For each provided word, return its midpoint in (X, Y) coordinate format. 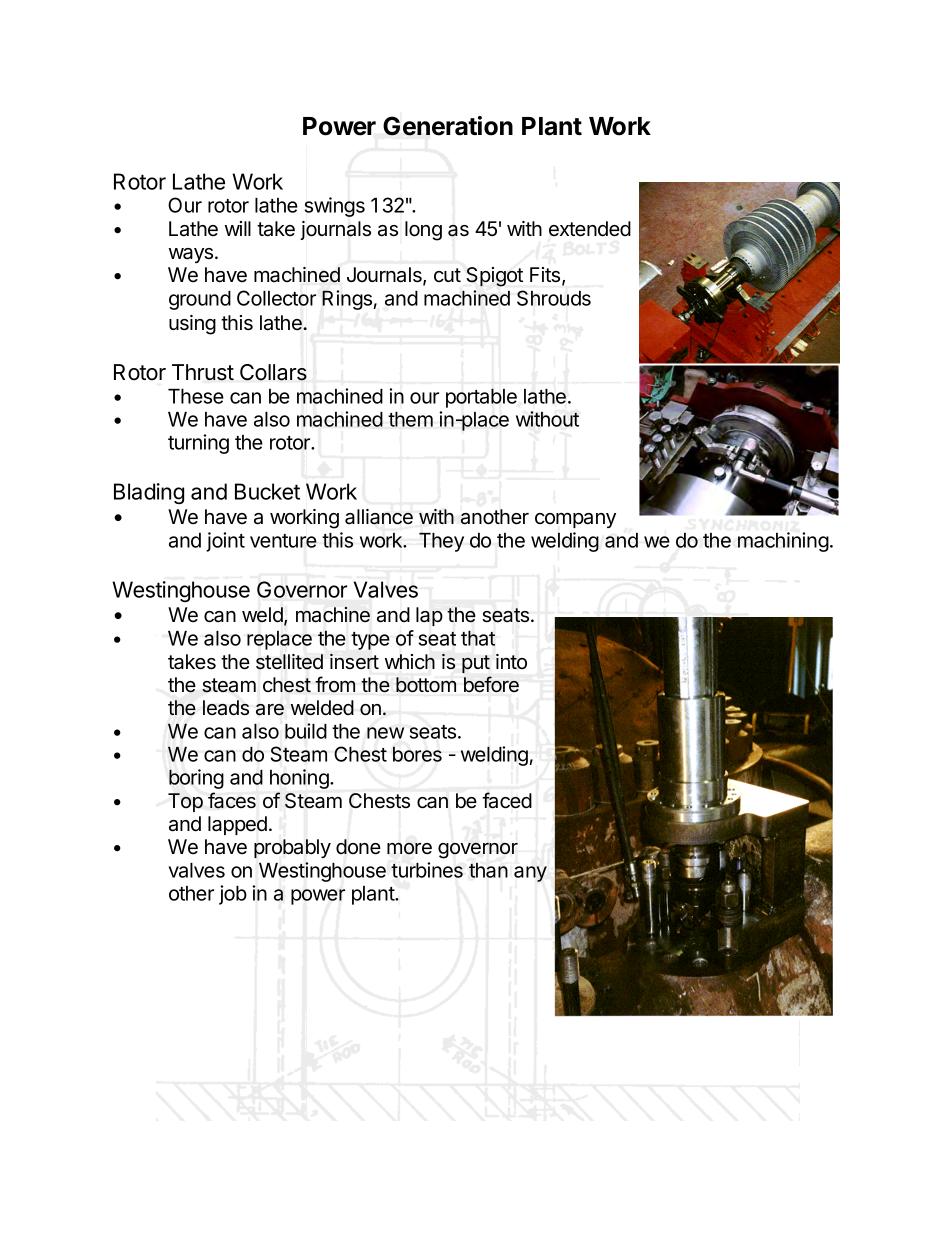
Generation (448, 126)
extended (590, 229)
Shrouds (554, 298)
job (233, 895)
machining (783, 542)
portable (481, 398)
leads (226, 708)
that (478, 638)
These (196, 396)
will (238, 228)
